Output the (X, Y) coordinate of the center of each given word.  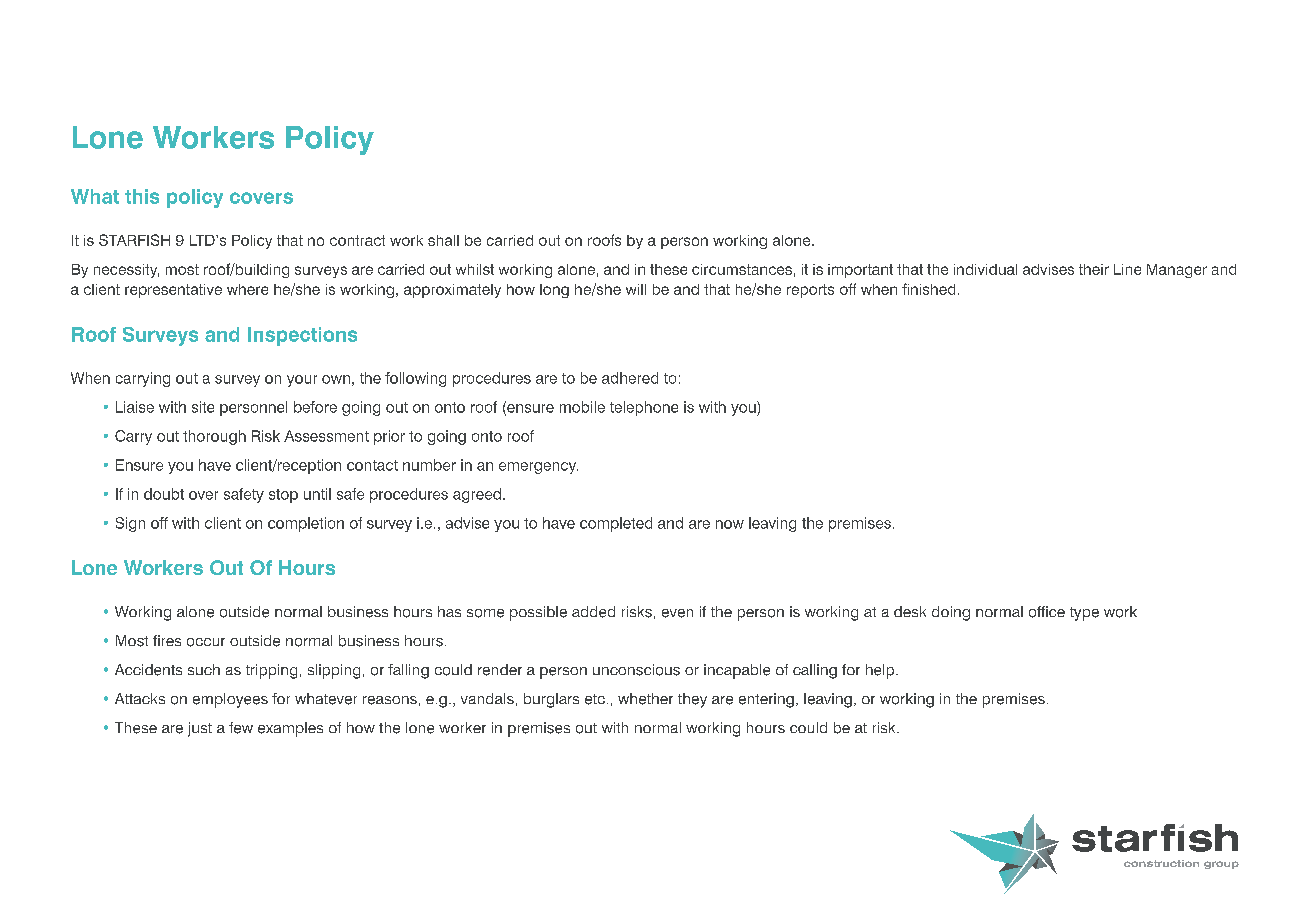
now (730, 524)
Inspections (302, 336)
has (449, 611)
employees (230, 700)
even (677, 613)
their (1094, 269)
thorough (214, 437)
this (142, 196)
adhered (630, 378)
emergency (538, 468)
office (1047, 612)
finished (928, 289)
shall (443, 240)
